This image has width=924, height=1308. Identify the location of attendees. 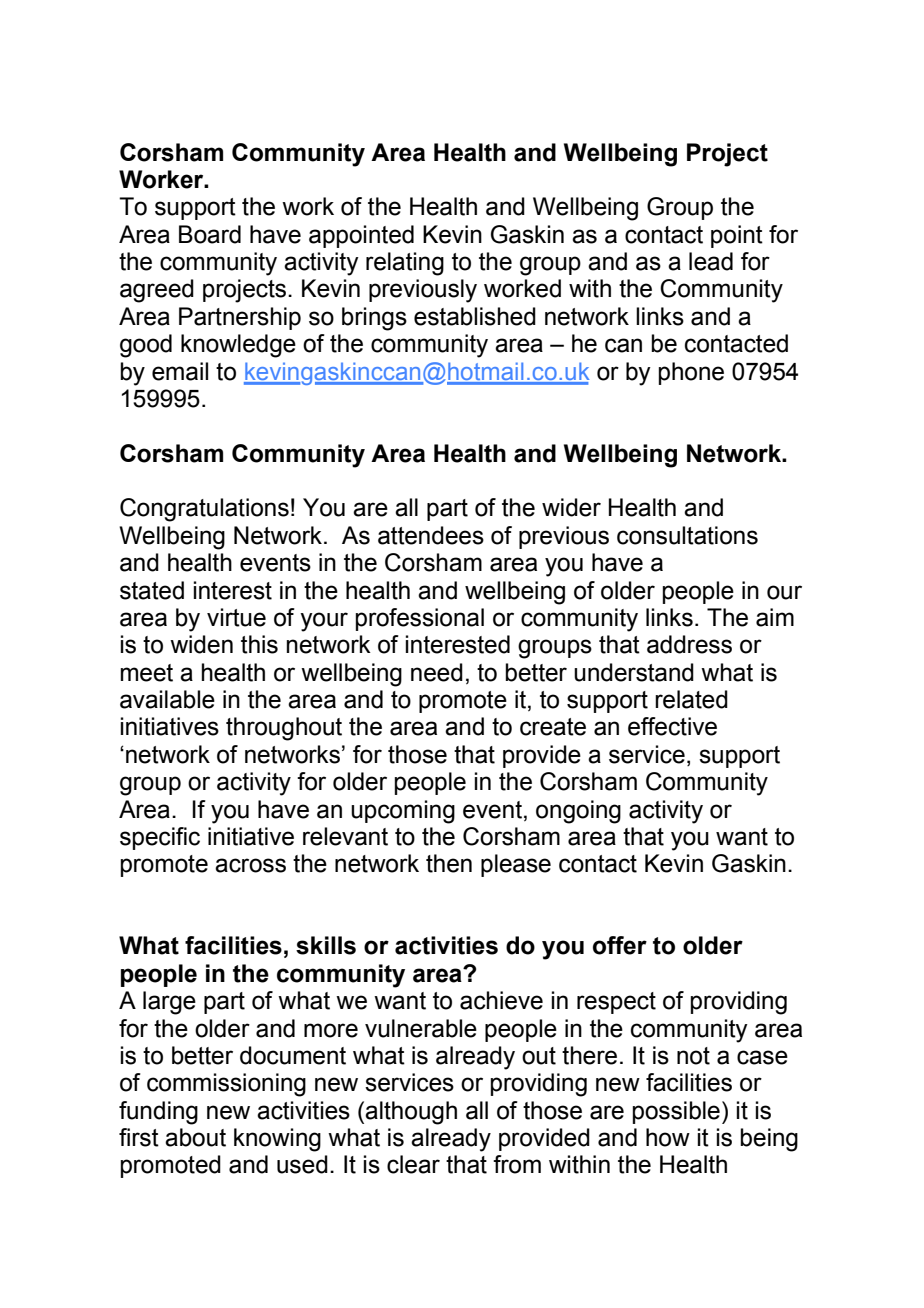
(431, 535).
